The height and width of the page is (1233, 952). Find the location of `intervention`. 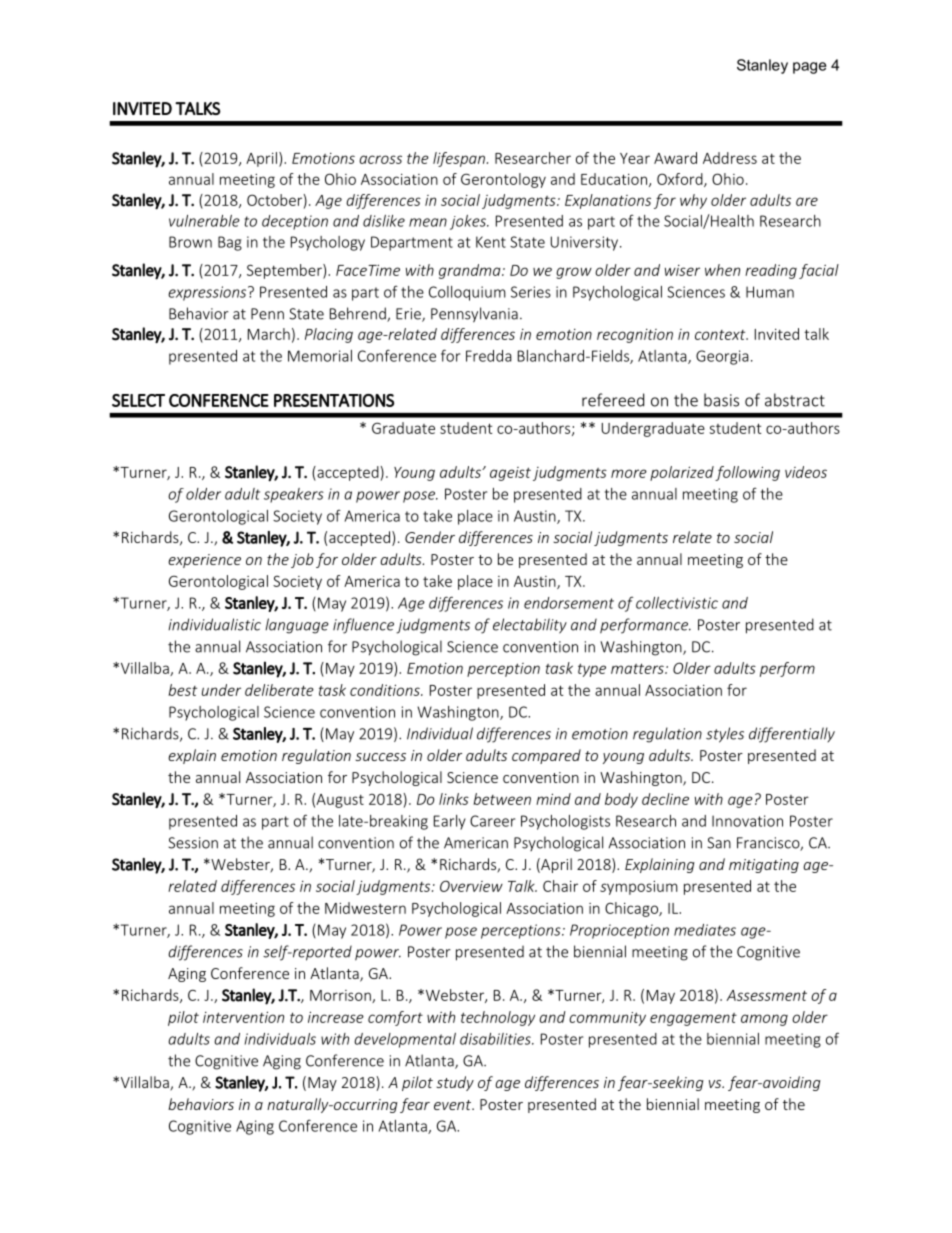

intervention is located at coordinates (243, 1017).
